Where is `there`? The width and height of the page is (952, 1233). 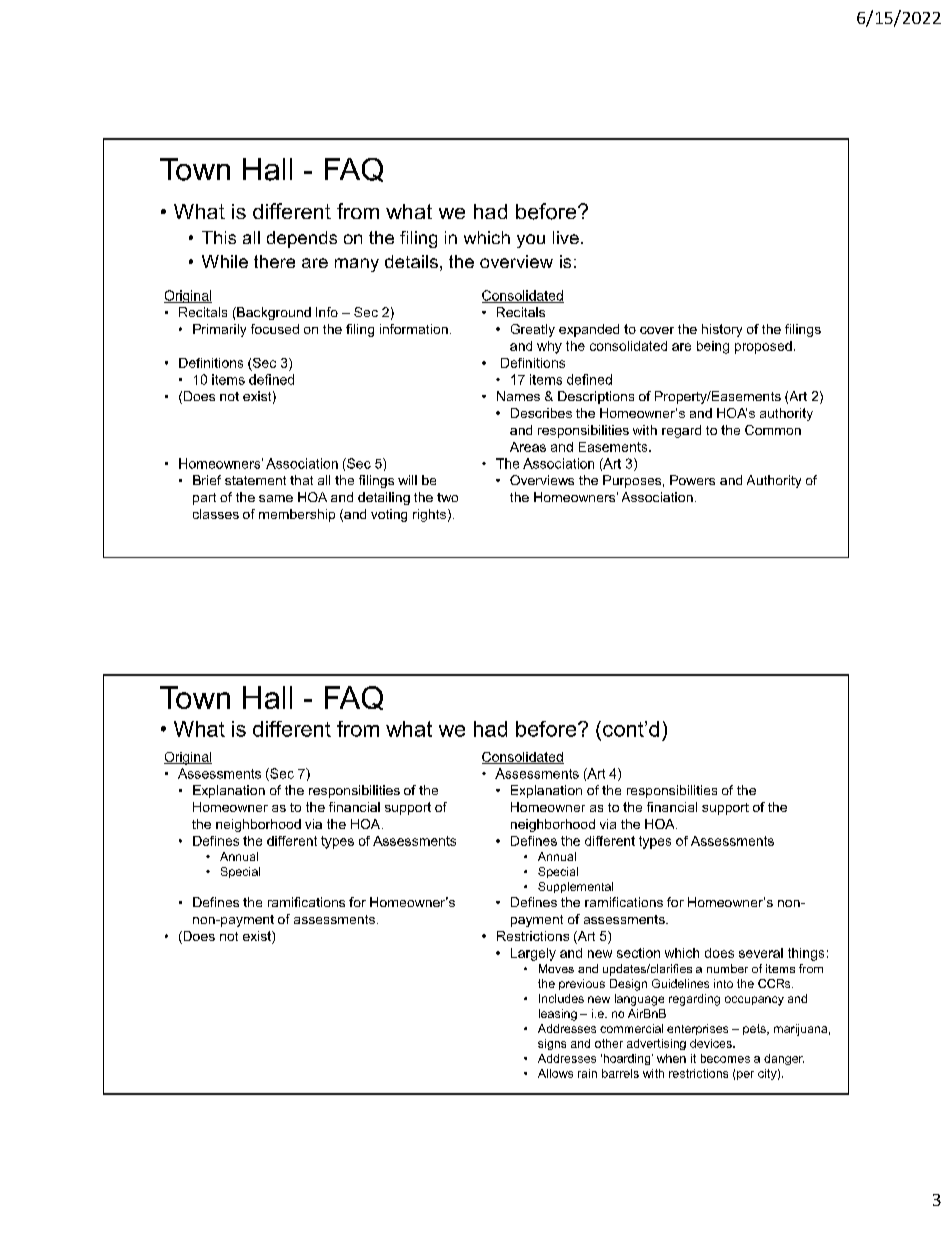 there is located at coordinates (274, 261).
